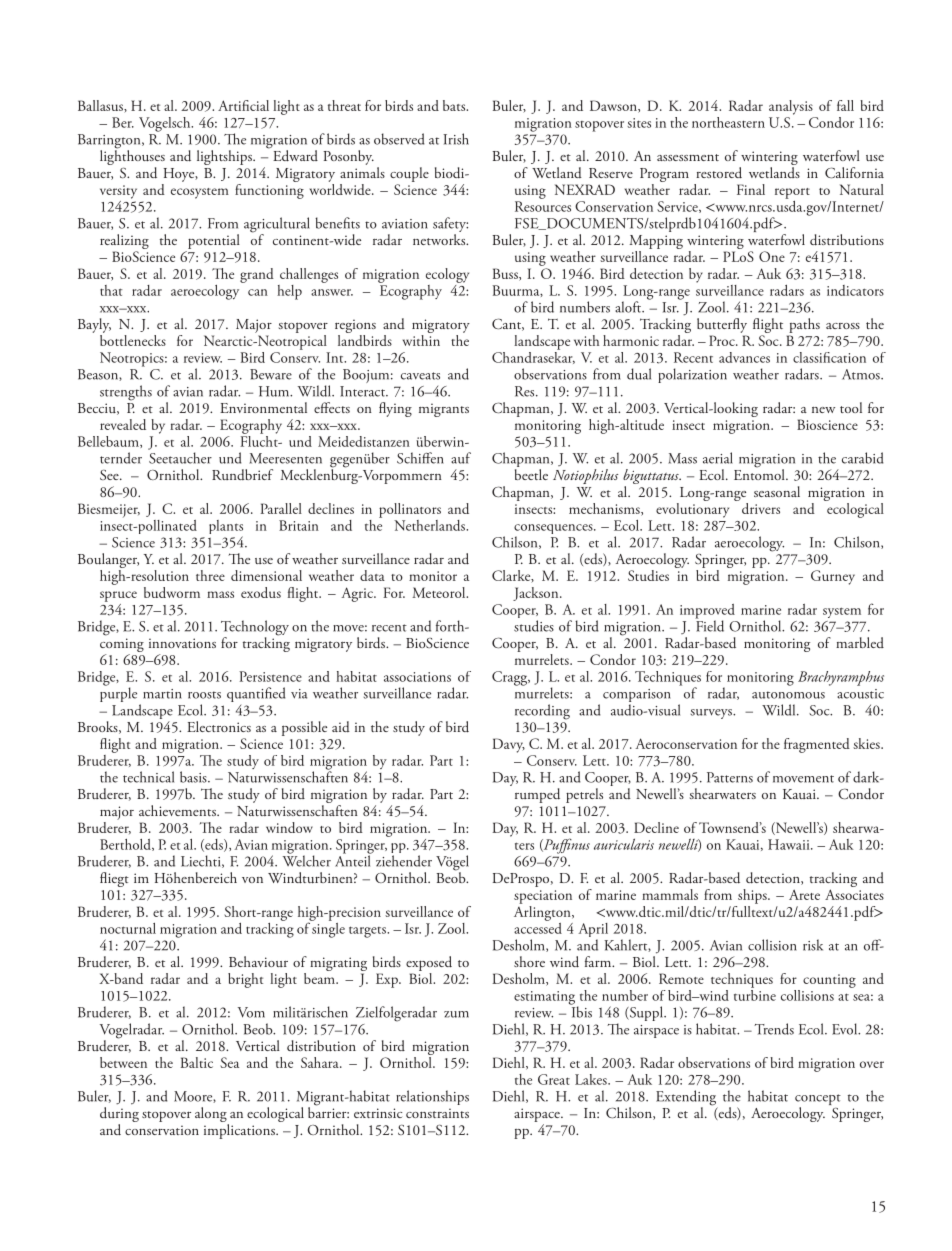 The height and width of the document is (1251, 952). Describe the element at coordinates (243, 105) in the document. I see `Artificial` at that location.
